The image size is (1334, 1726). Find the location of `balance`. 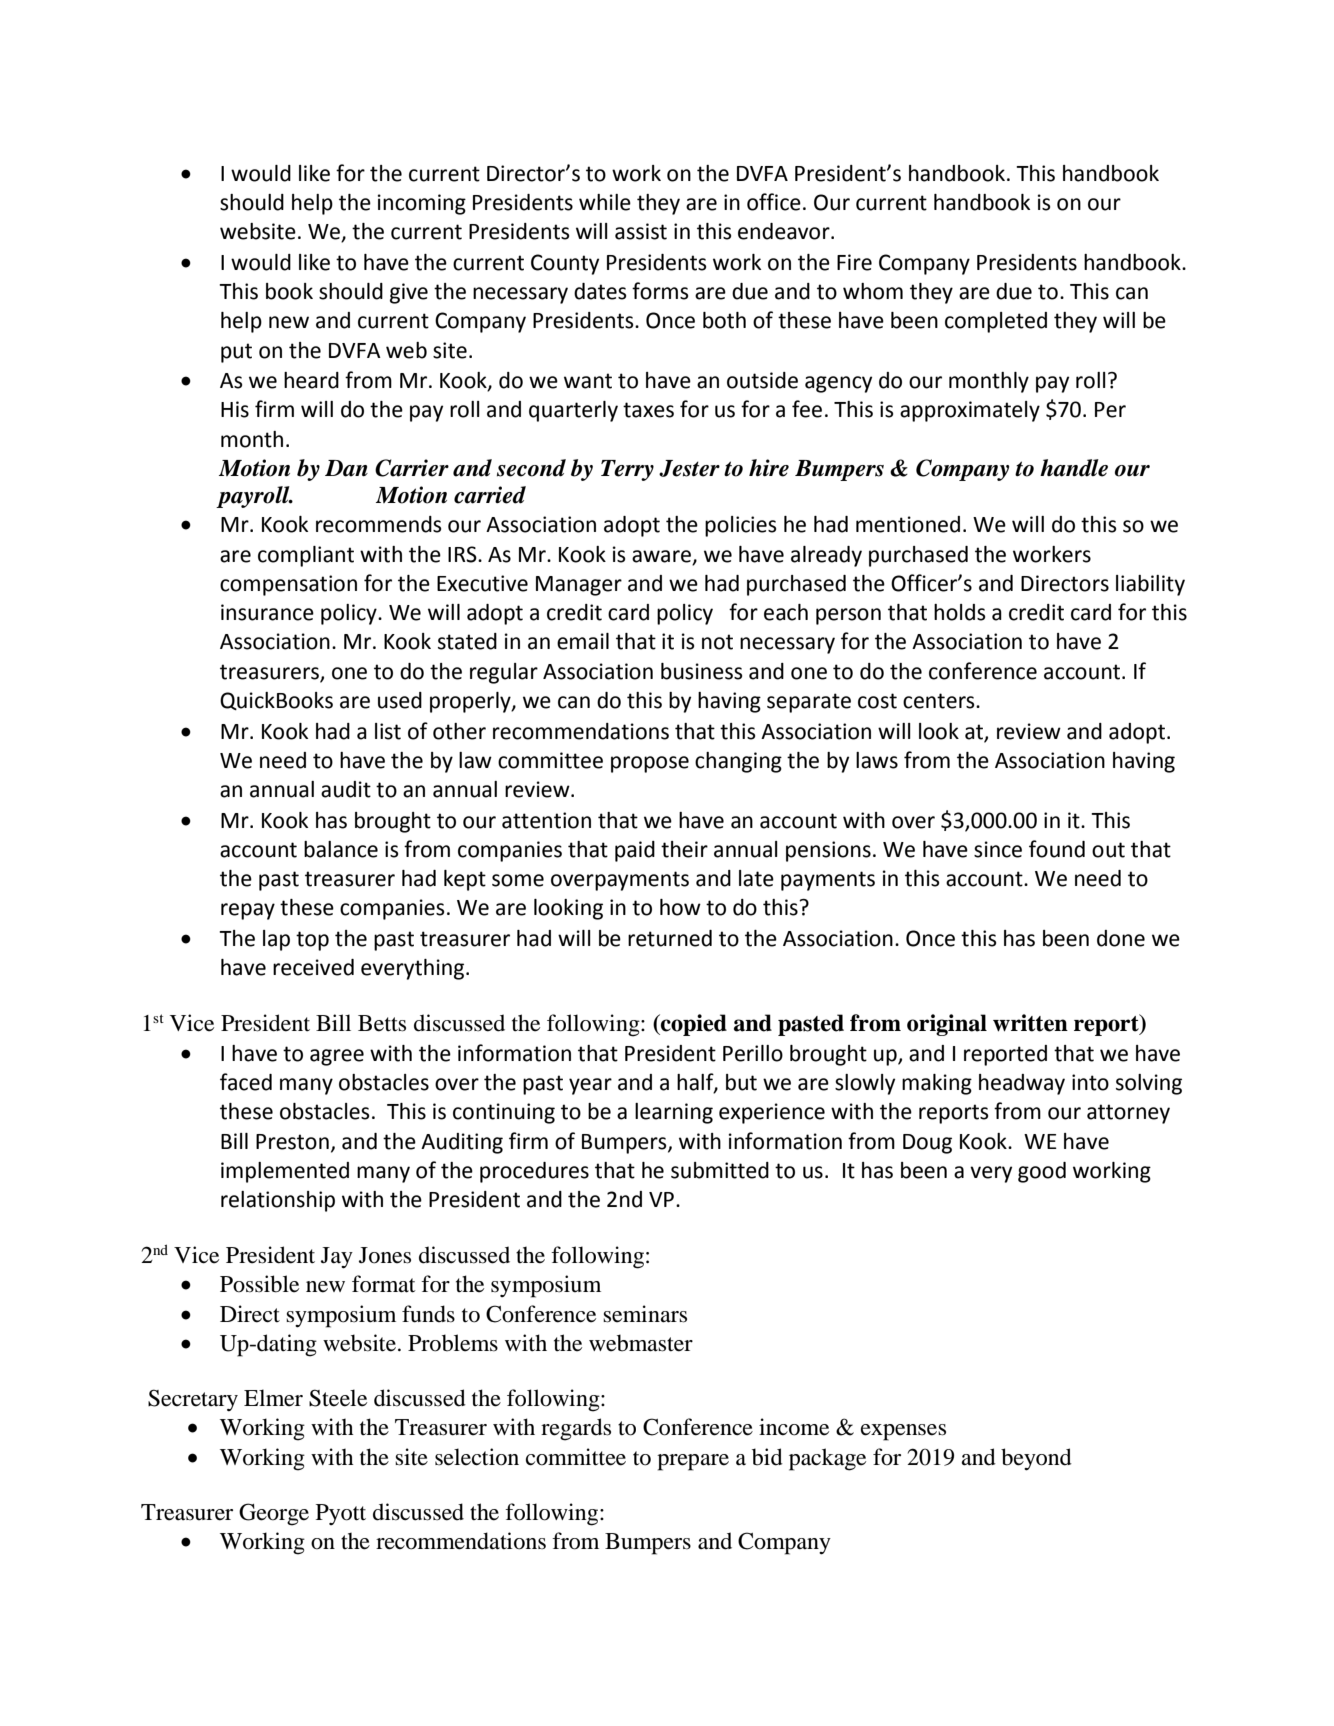

balance is located at coordinates (341, 849).
